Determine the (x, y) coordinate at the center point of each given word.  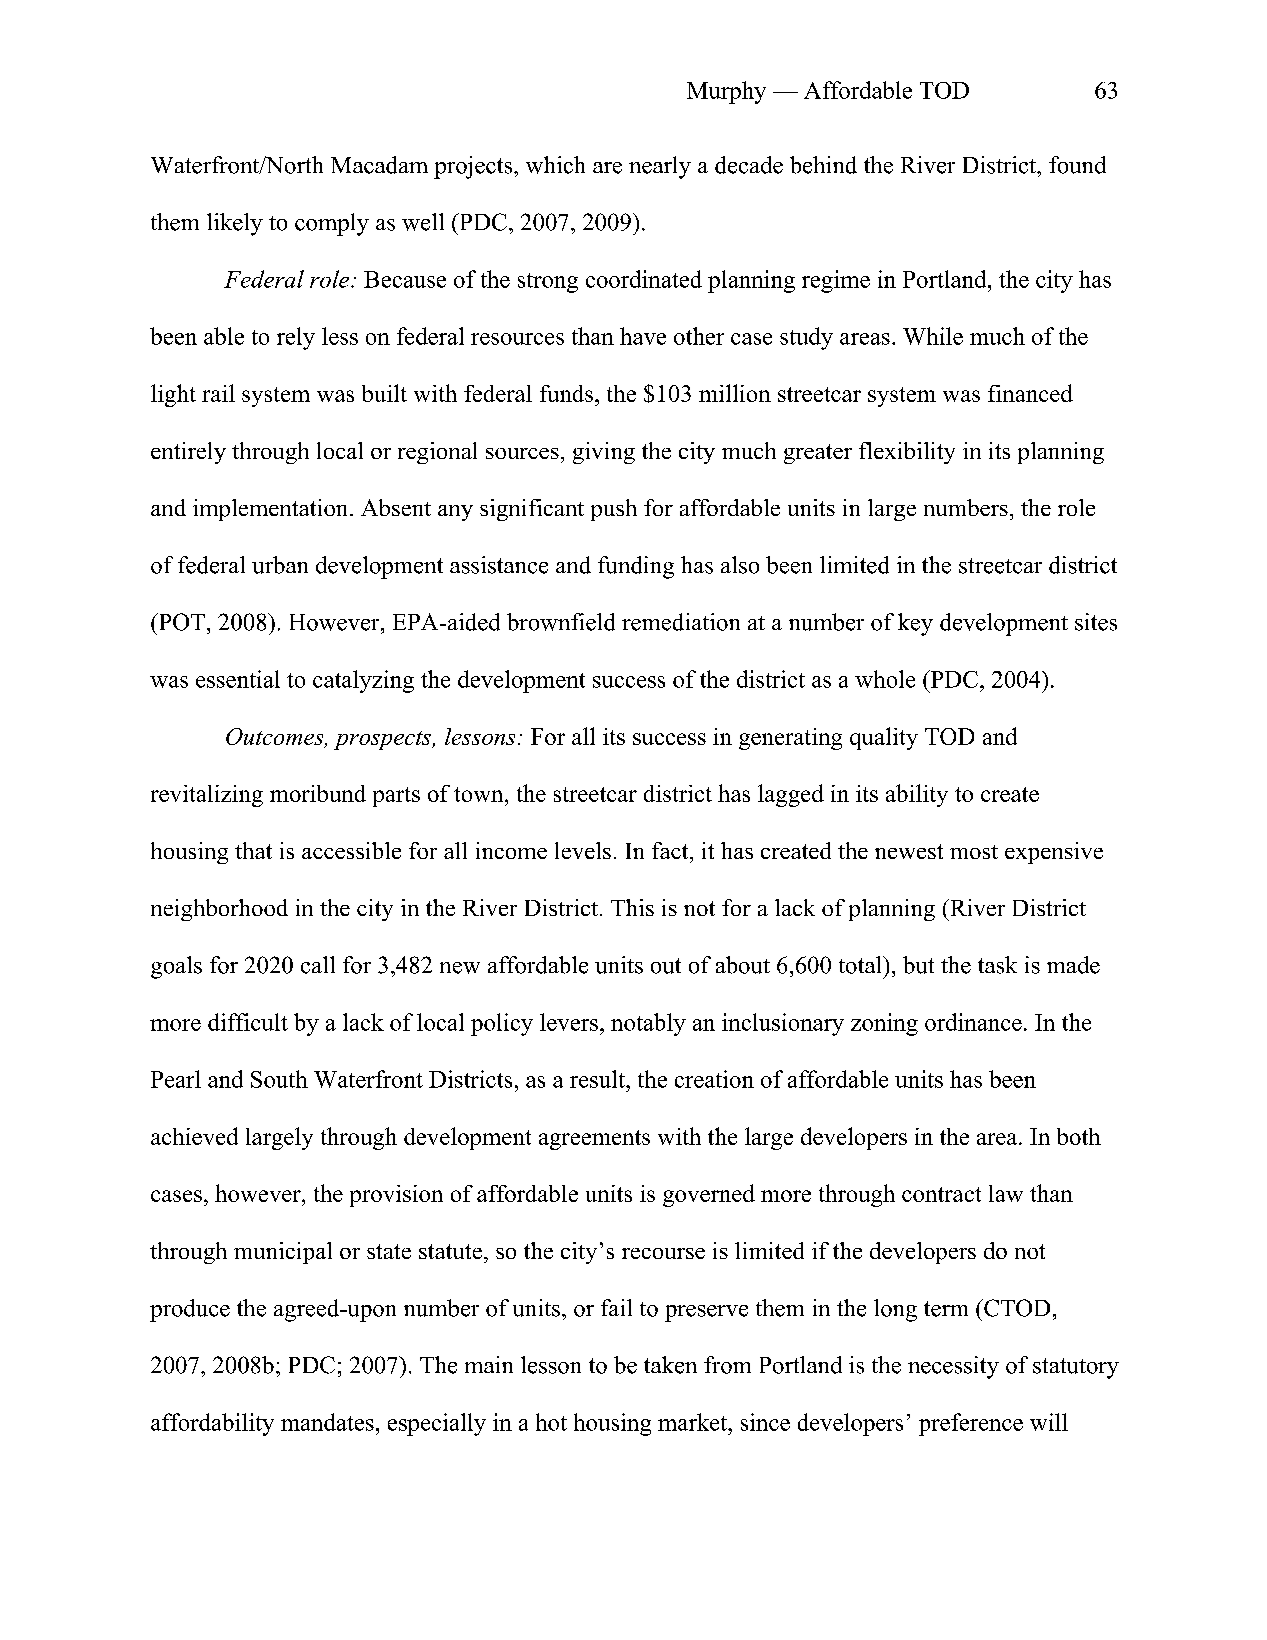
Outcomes (276, 737)
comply (332, 224)
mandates (327, 1422)
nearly (660, 167)
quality (884, 738)
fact (671, 850)
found (1077, 165)
